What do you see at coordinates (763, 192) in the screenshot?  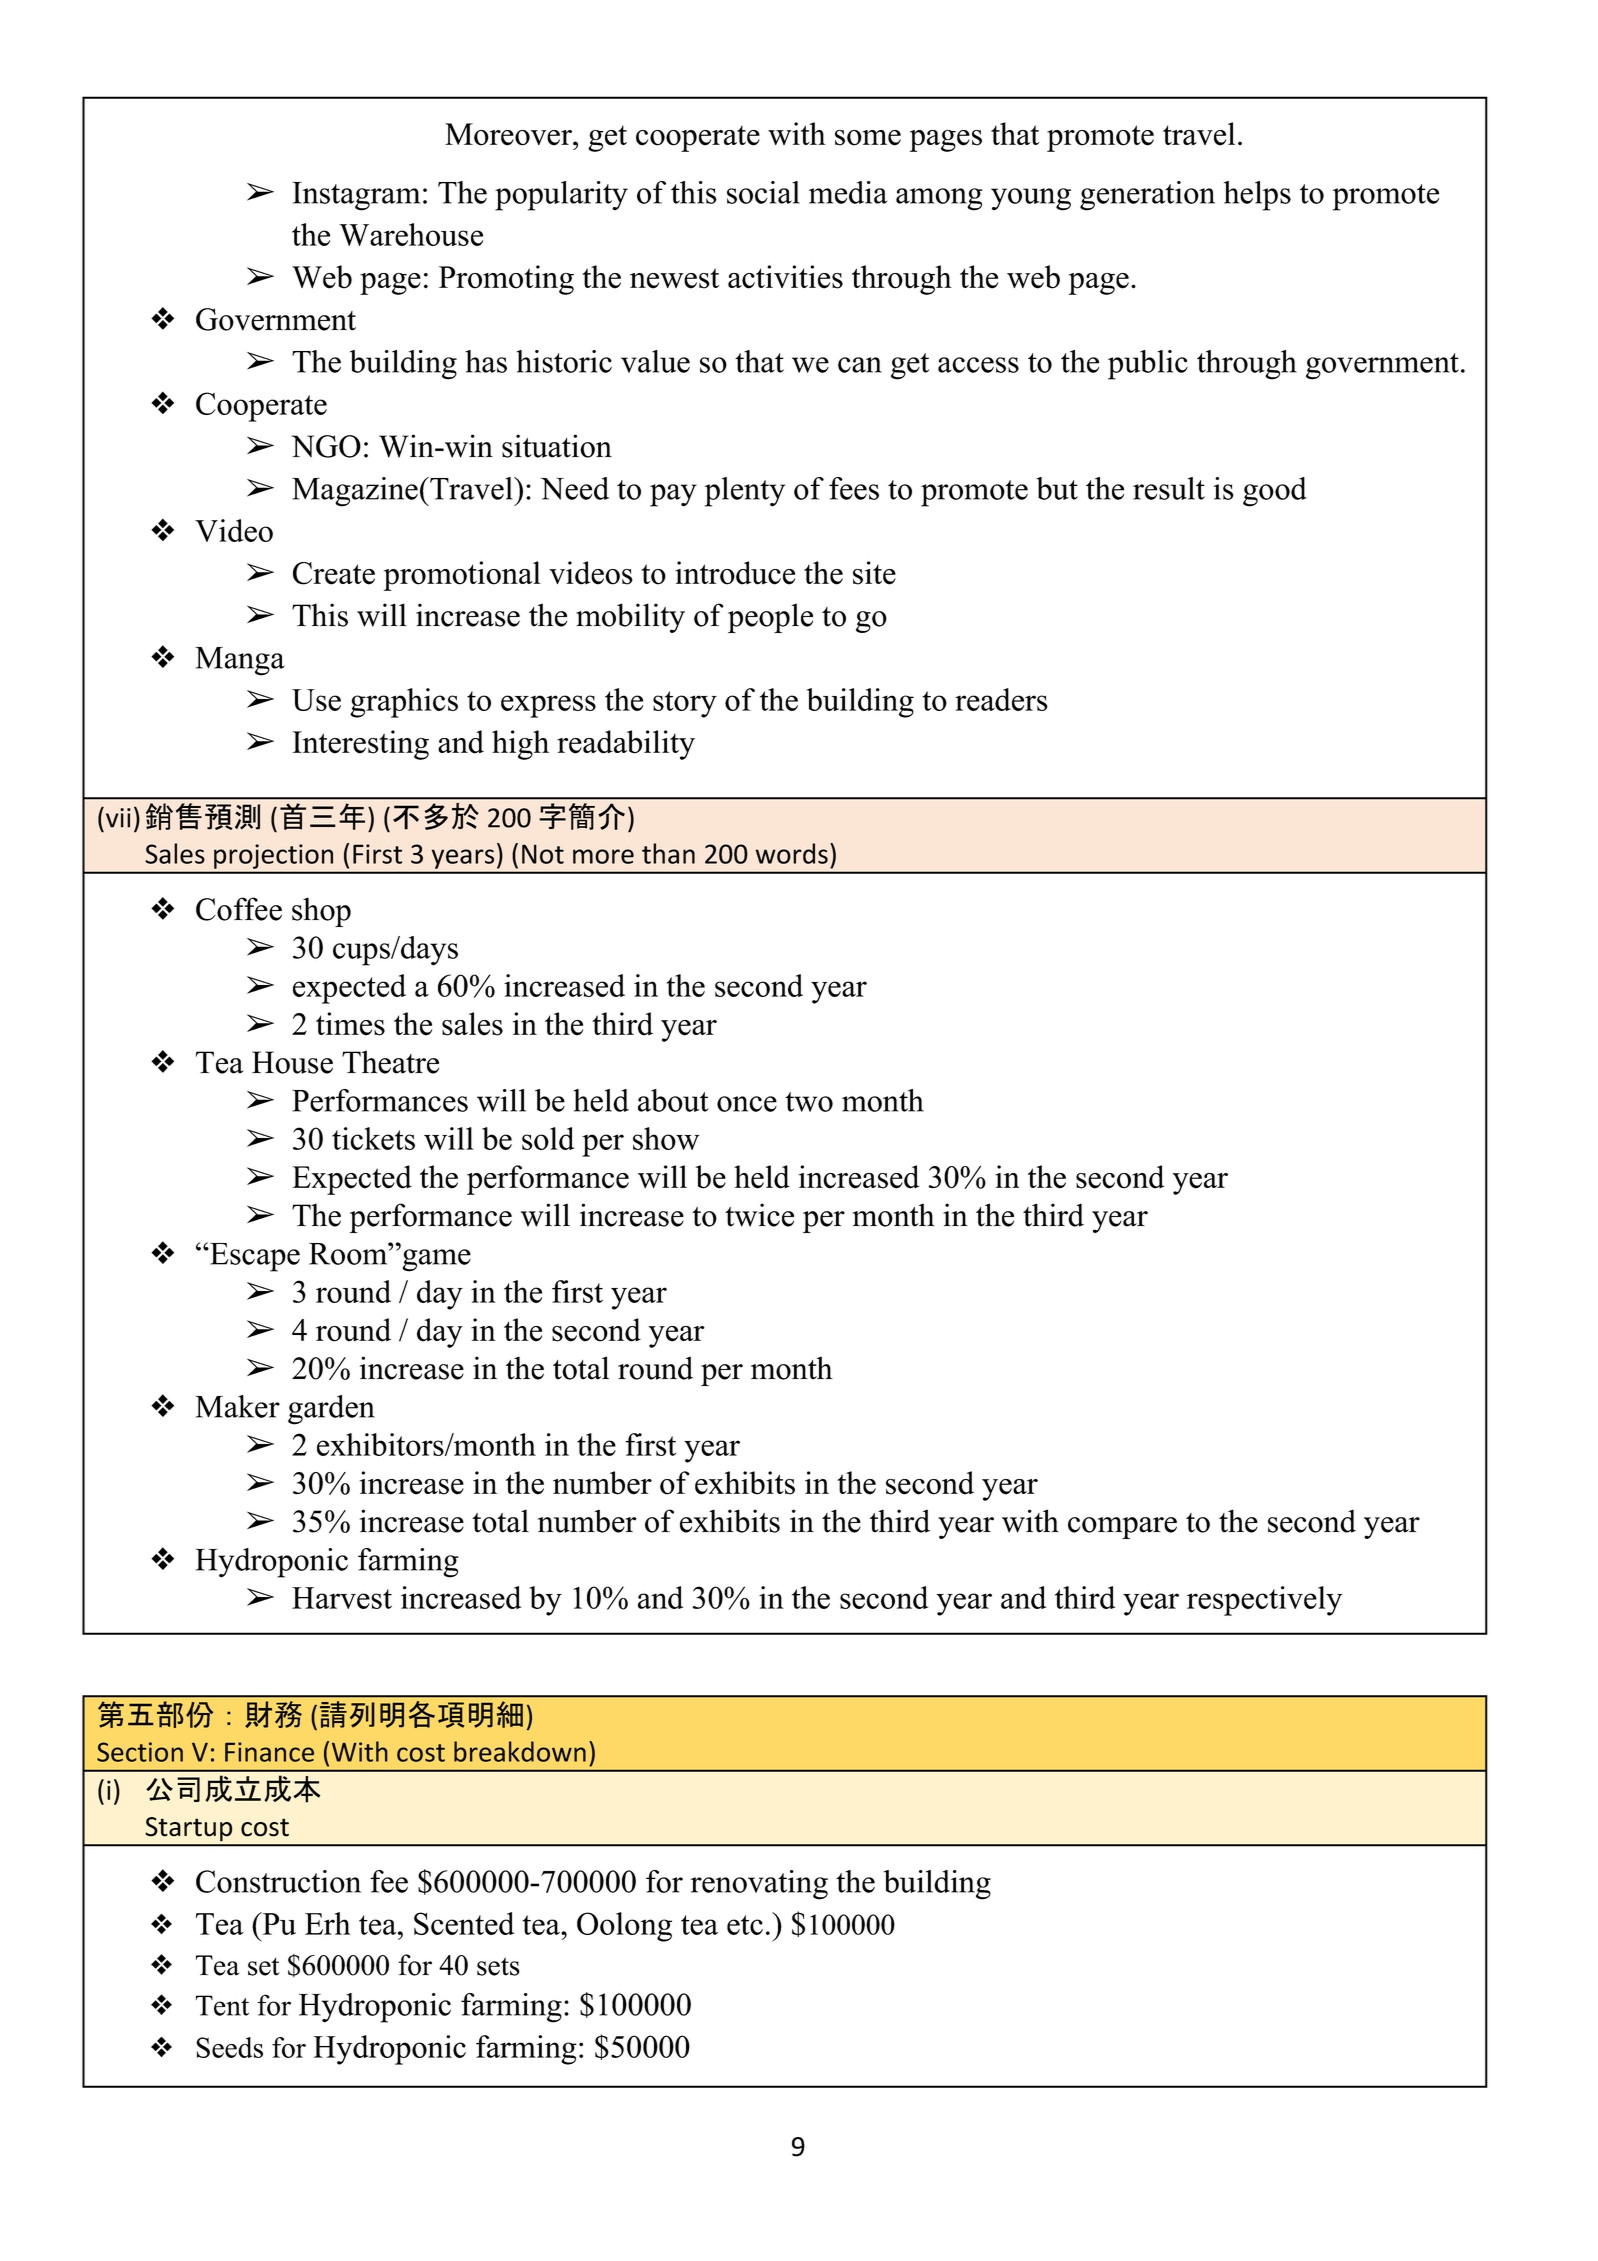 I see `social` at bounding box center [763, 192].
